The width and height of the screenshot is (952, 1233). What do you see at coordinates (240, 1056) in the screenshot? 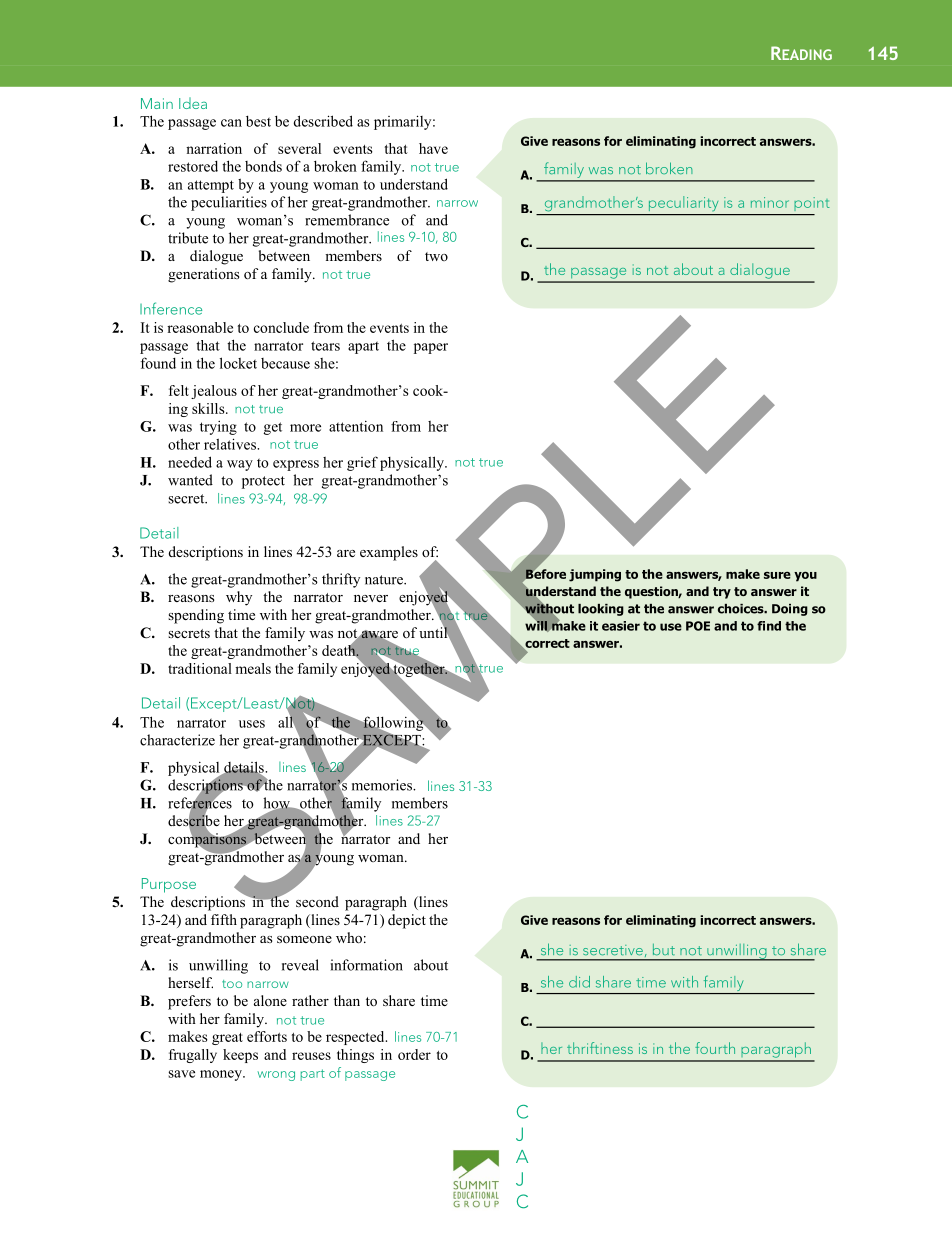
I see `keeps` at bounding box center [240, 1056].
